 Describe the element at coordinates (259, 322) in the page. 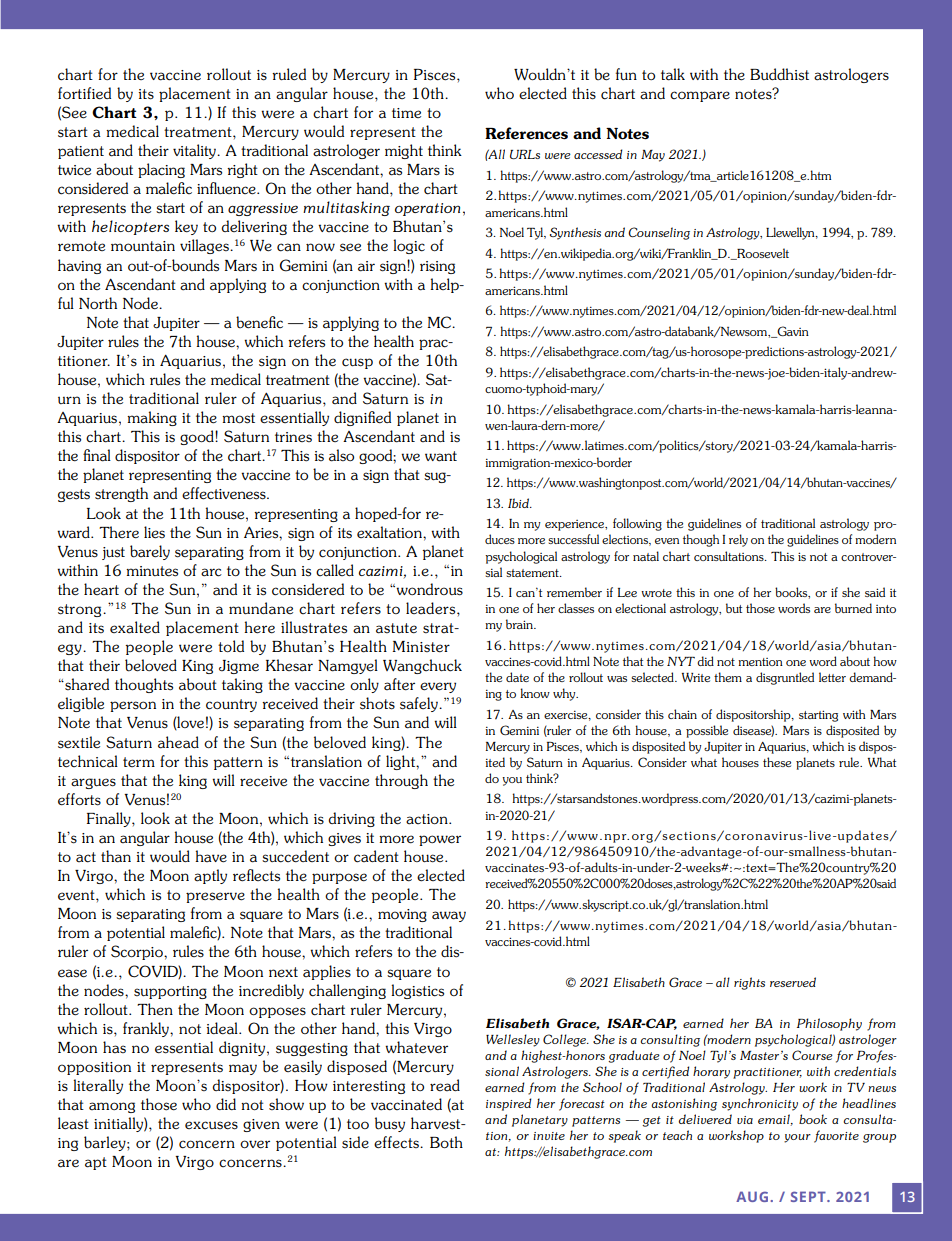

I see `benefic` at that location.
